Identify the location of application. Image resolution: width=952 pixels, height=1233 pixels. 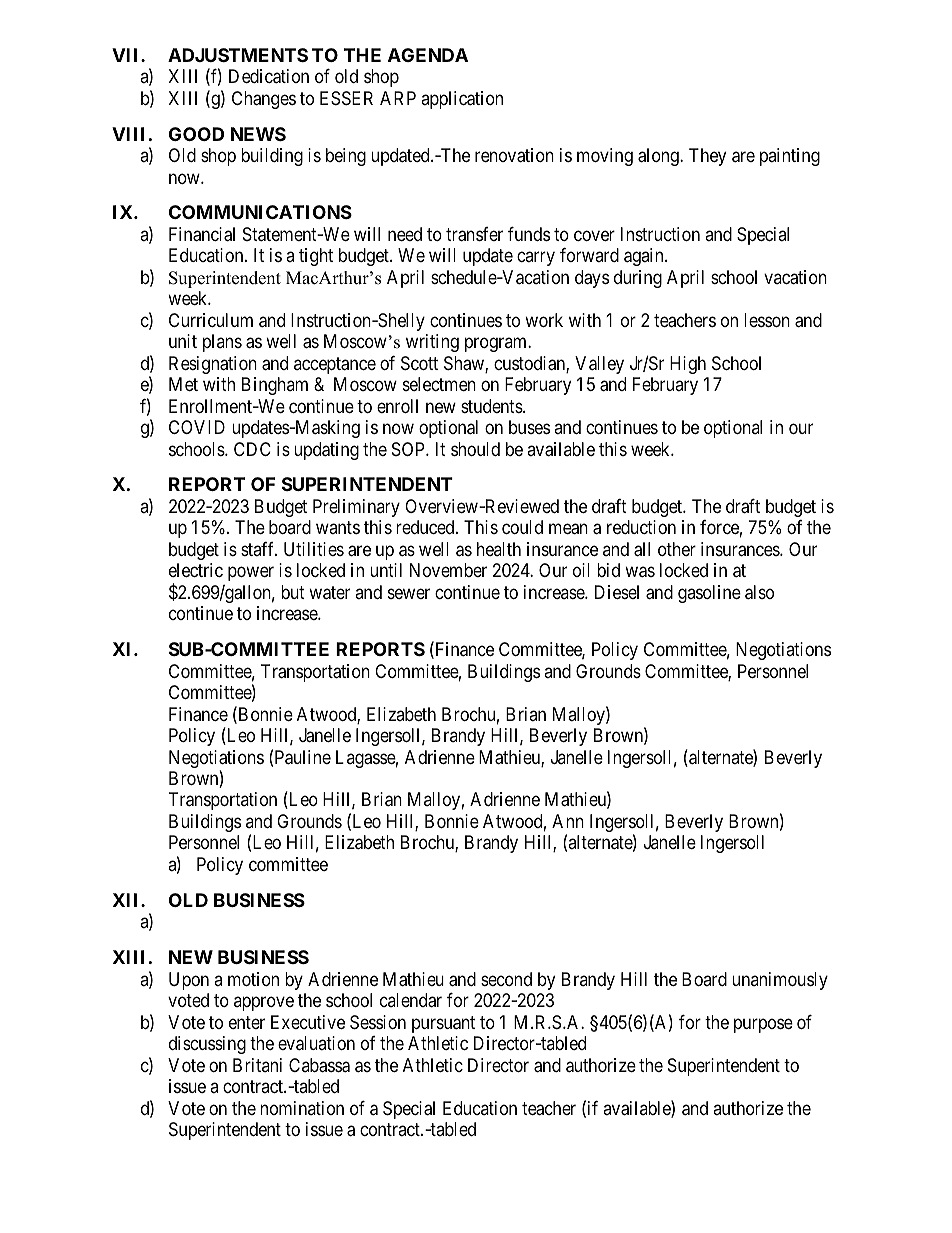
(462, 100).
